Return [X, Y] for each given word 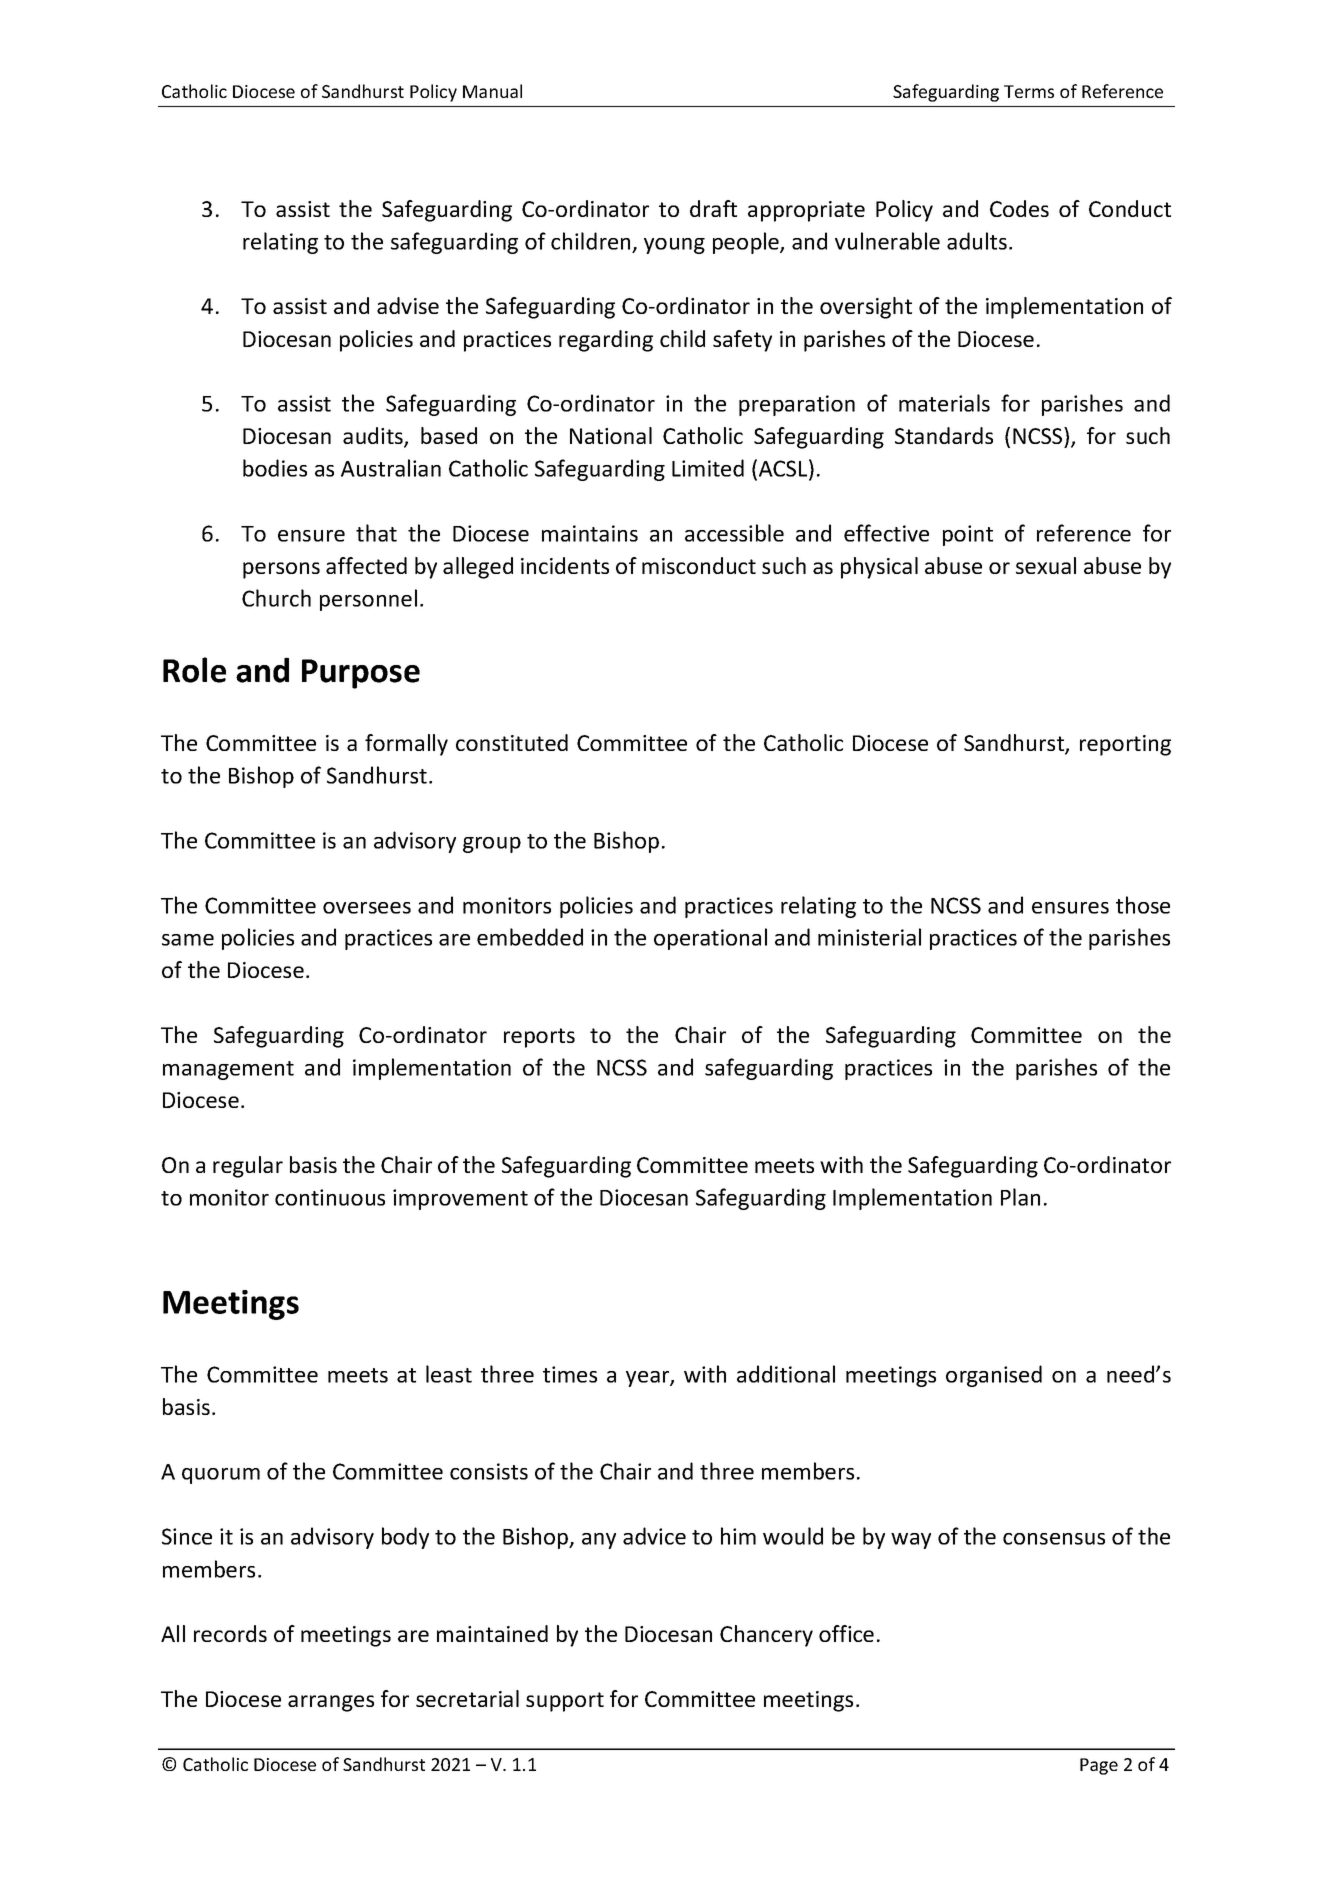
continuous [330, 1197]
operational [710, 939]
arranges [331, 1703]
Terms [1029, 91]
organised [994, 1376]
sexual [1046, 565]
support [565, 1702]
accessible [734, 533]
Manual [492, 91]
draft [713, 208]
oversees [367, 908]
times [570, 1374]
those [1143, 905]
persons [281, 570]
